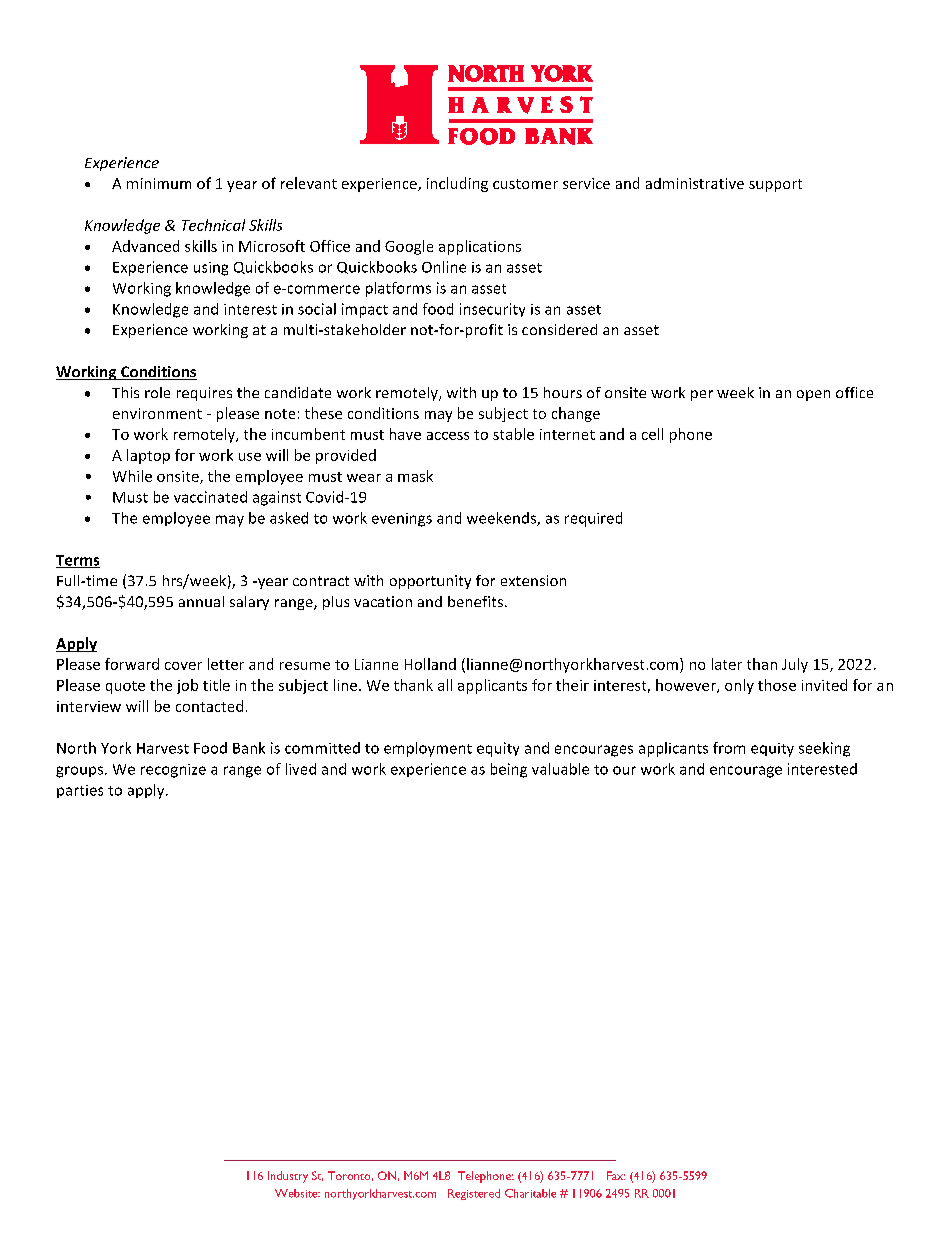  Describe the element at coordinates (457, 184) in the screenshot. I see `including` at that location.
